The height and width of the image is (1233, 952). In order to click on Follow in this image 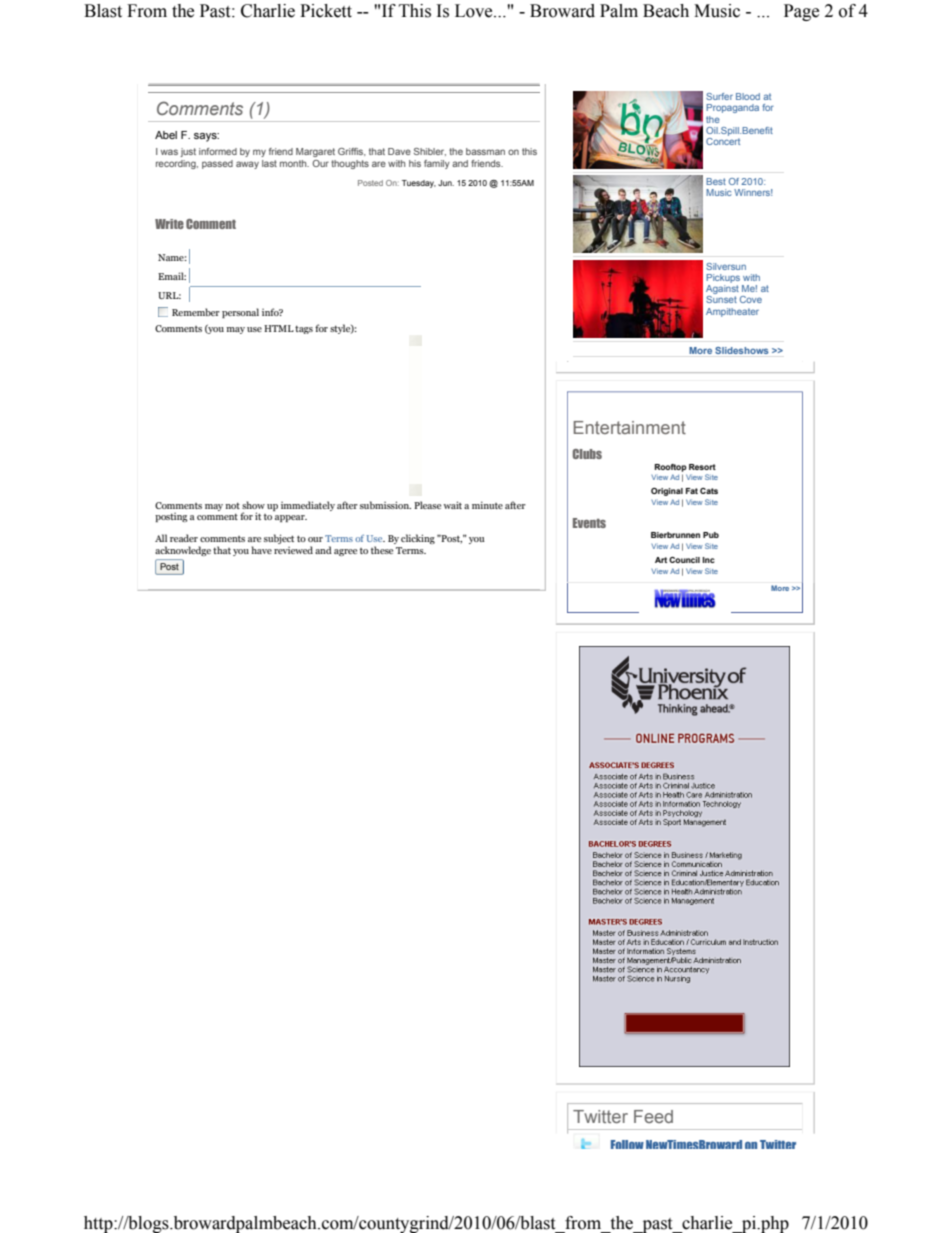, I will do `click(627, 1144)`.
